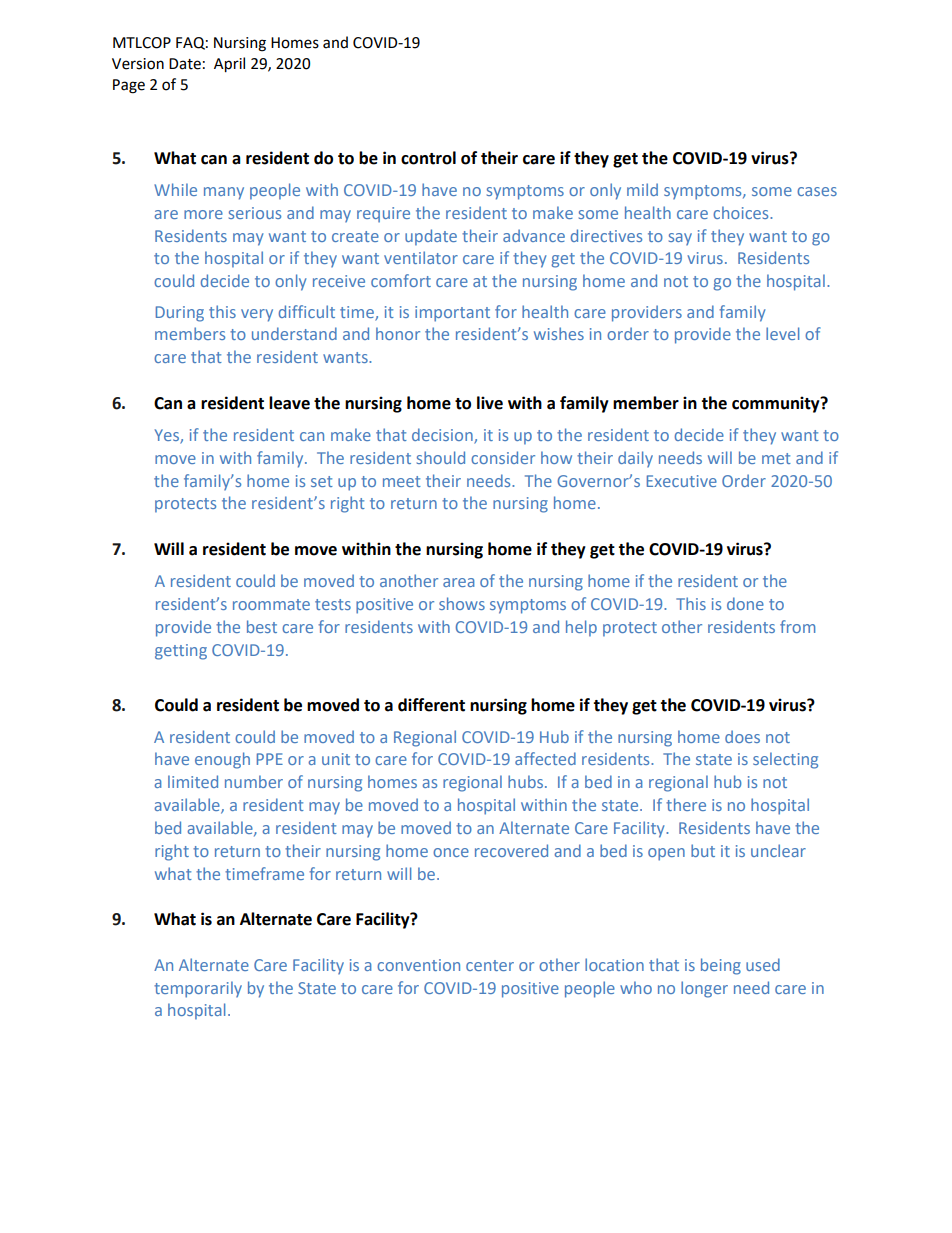 Image resolution: width=952 pixels, height=1233 pixels. What do you see at coordinates (682, 481) in the screenshot?
I see `Executive` at bounding box center [682, 481].
